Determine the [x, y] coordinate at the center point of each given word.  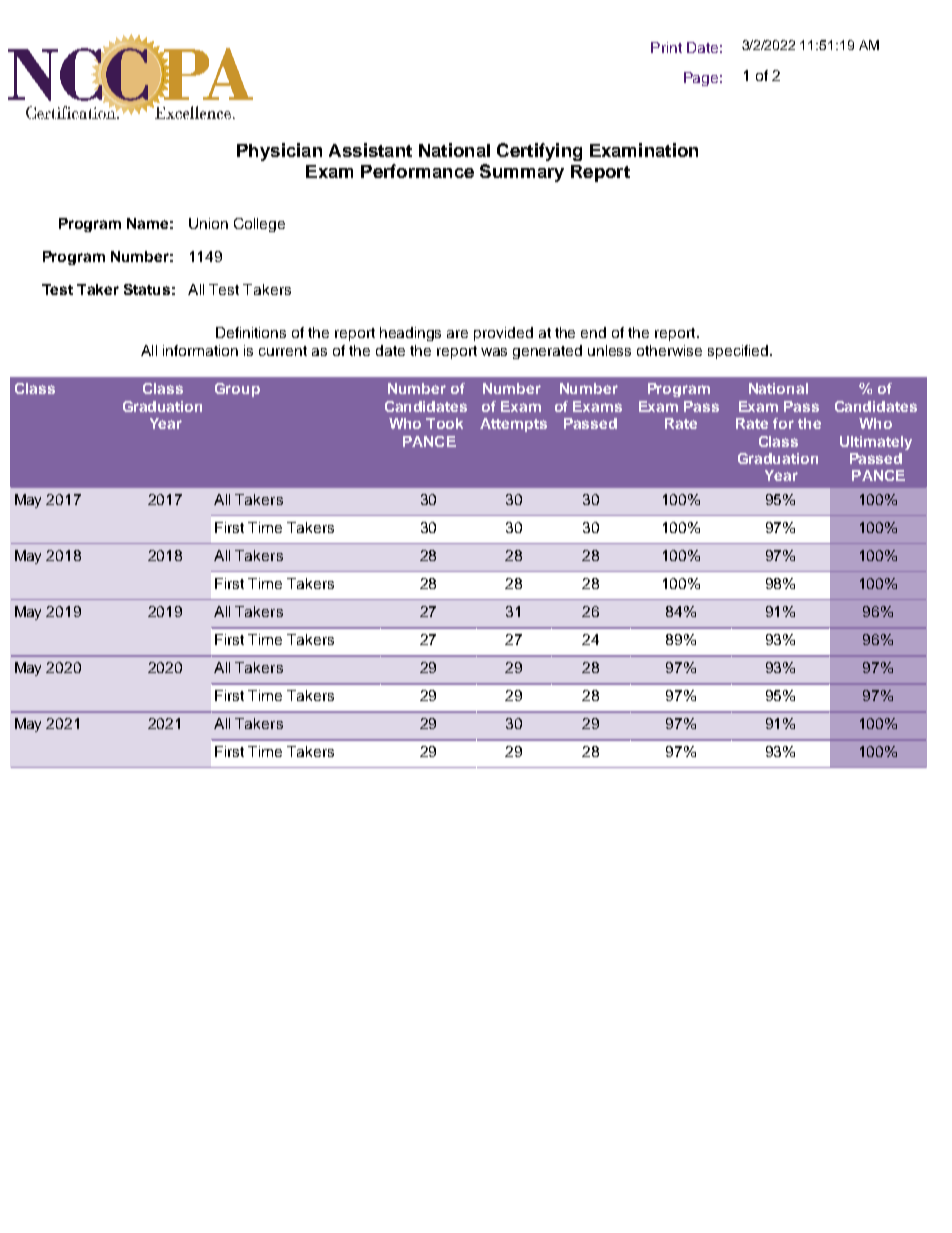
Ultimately [876, 443]
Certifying [539, 152]
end [593, 332]
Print [666, 47]
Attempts [513, 425]
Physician [279, 152]
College [259, 225]
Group [237, 390]
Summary [522, 173]
